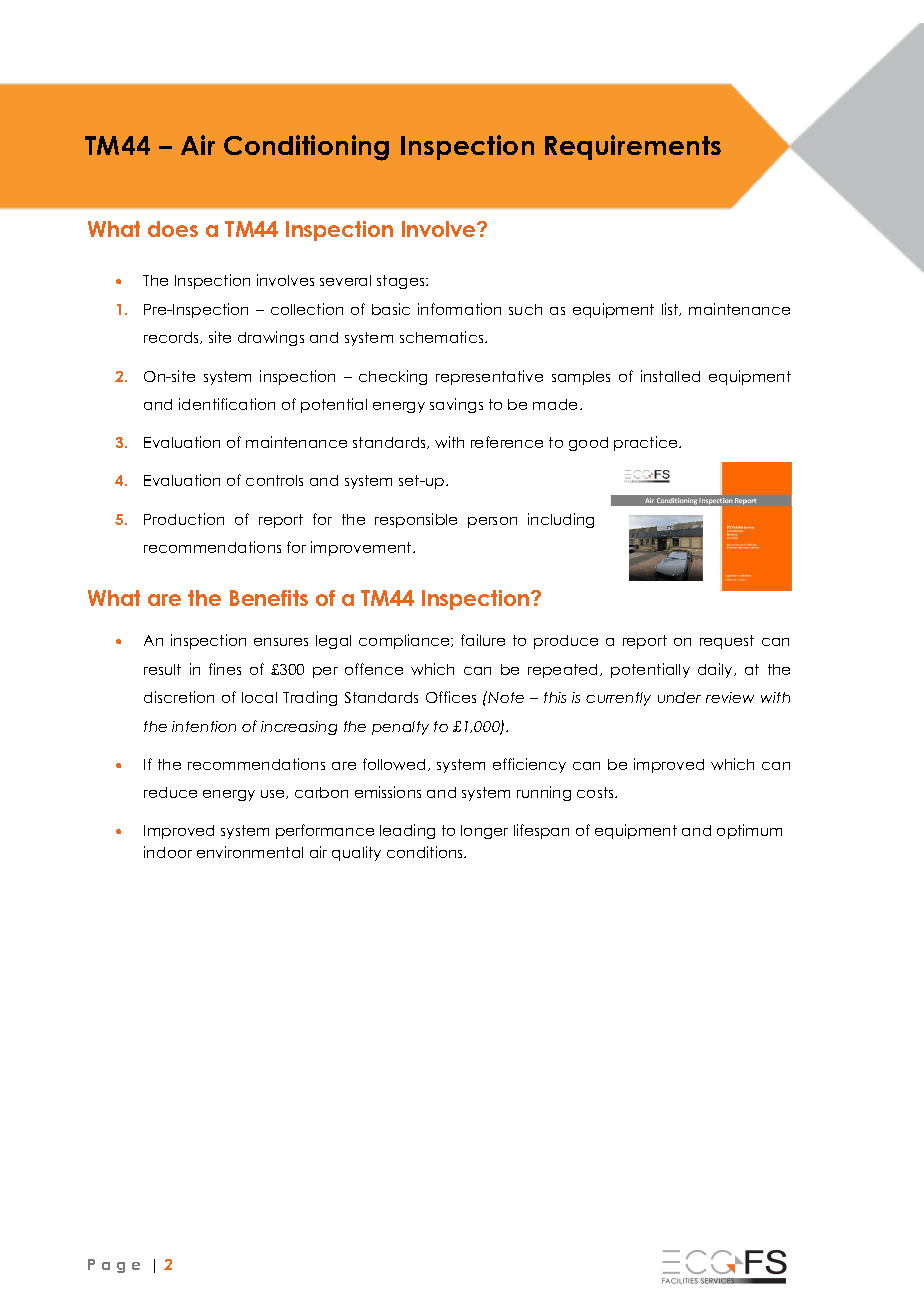 Image resolution: width=924 pixels, height=1308 pixels. What do you see at coordinates (492, 522) in the page?
I see `person` at bounding box center [492, 522].
